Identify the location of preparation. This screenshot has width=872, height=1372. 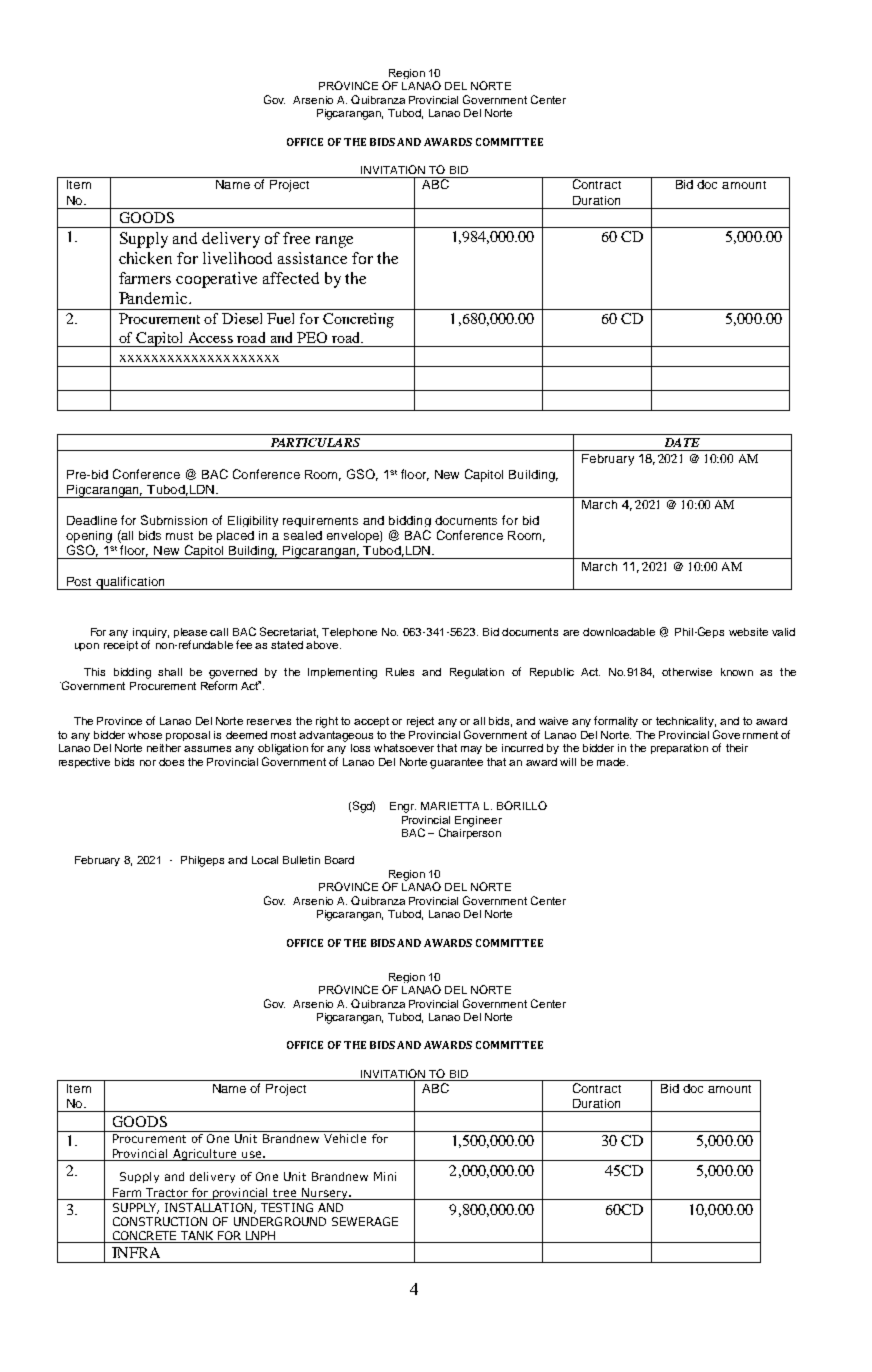
(679, 749).
